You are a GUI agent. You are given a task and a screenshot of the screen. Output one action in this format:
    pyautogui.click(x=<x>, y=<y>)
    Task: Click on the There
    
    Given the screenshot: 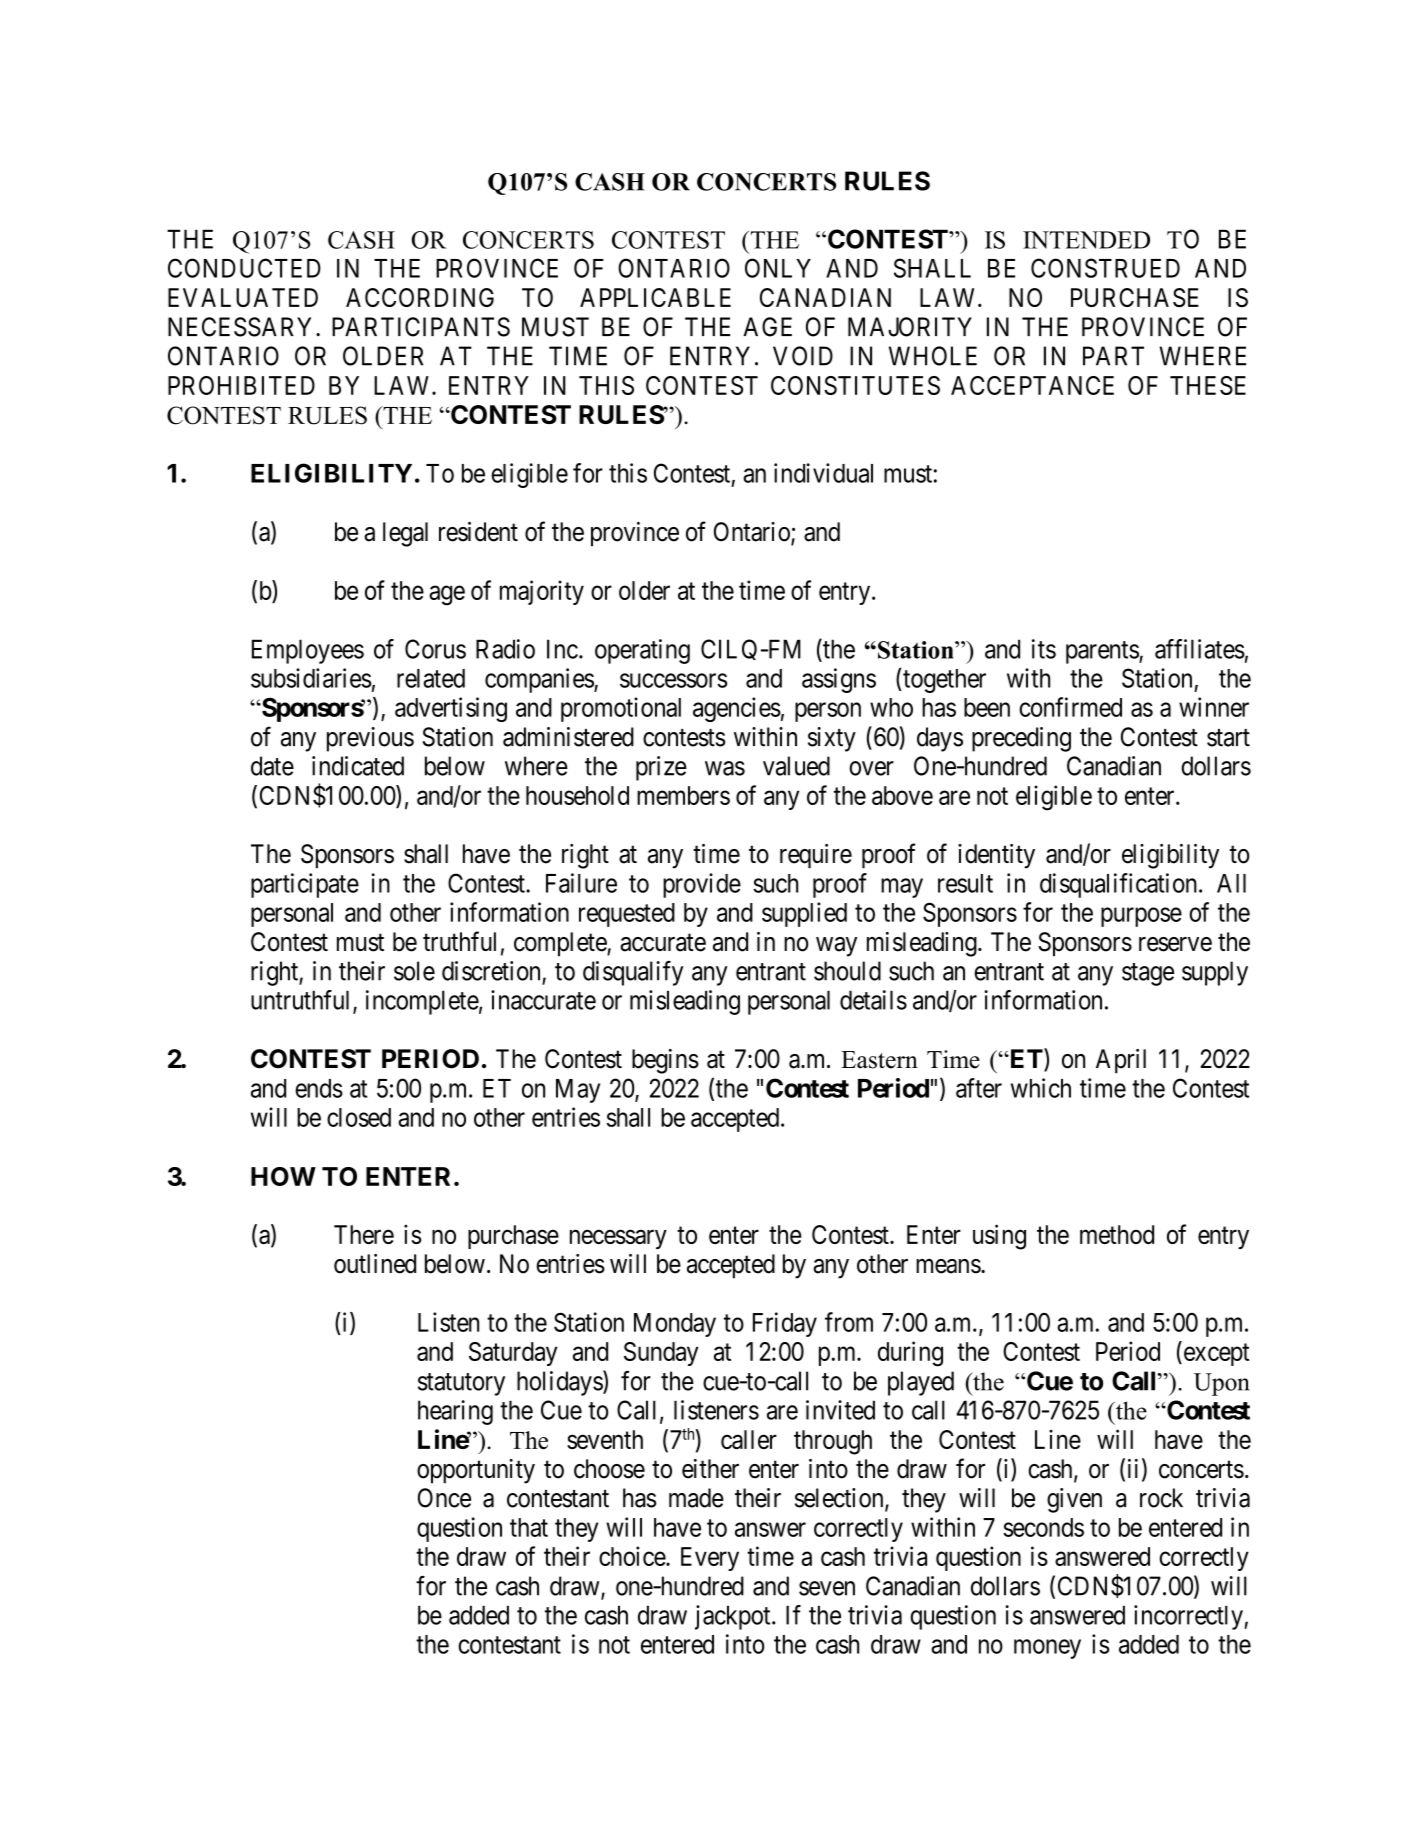 What is the action you would take?
    pyautogui.click(x=364, y=1234)
